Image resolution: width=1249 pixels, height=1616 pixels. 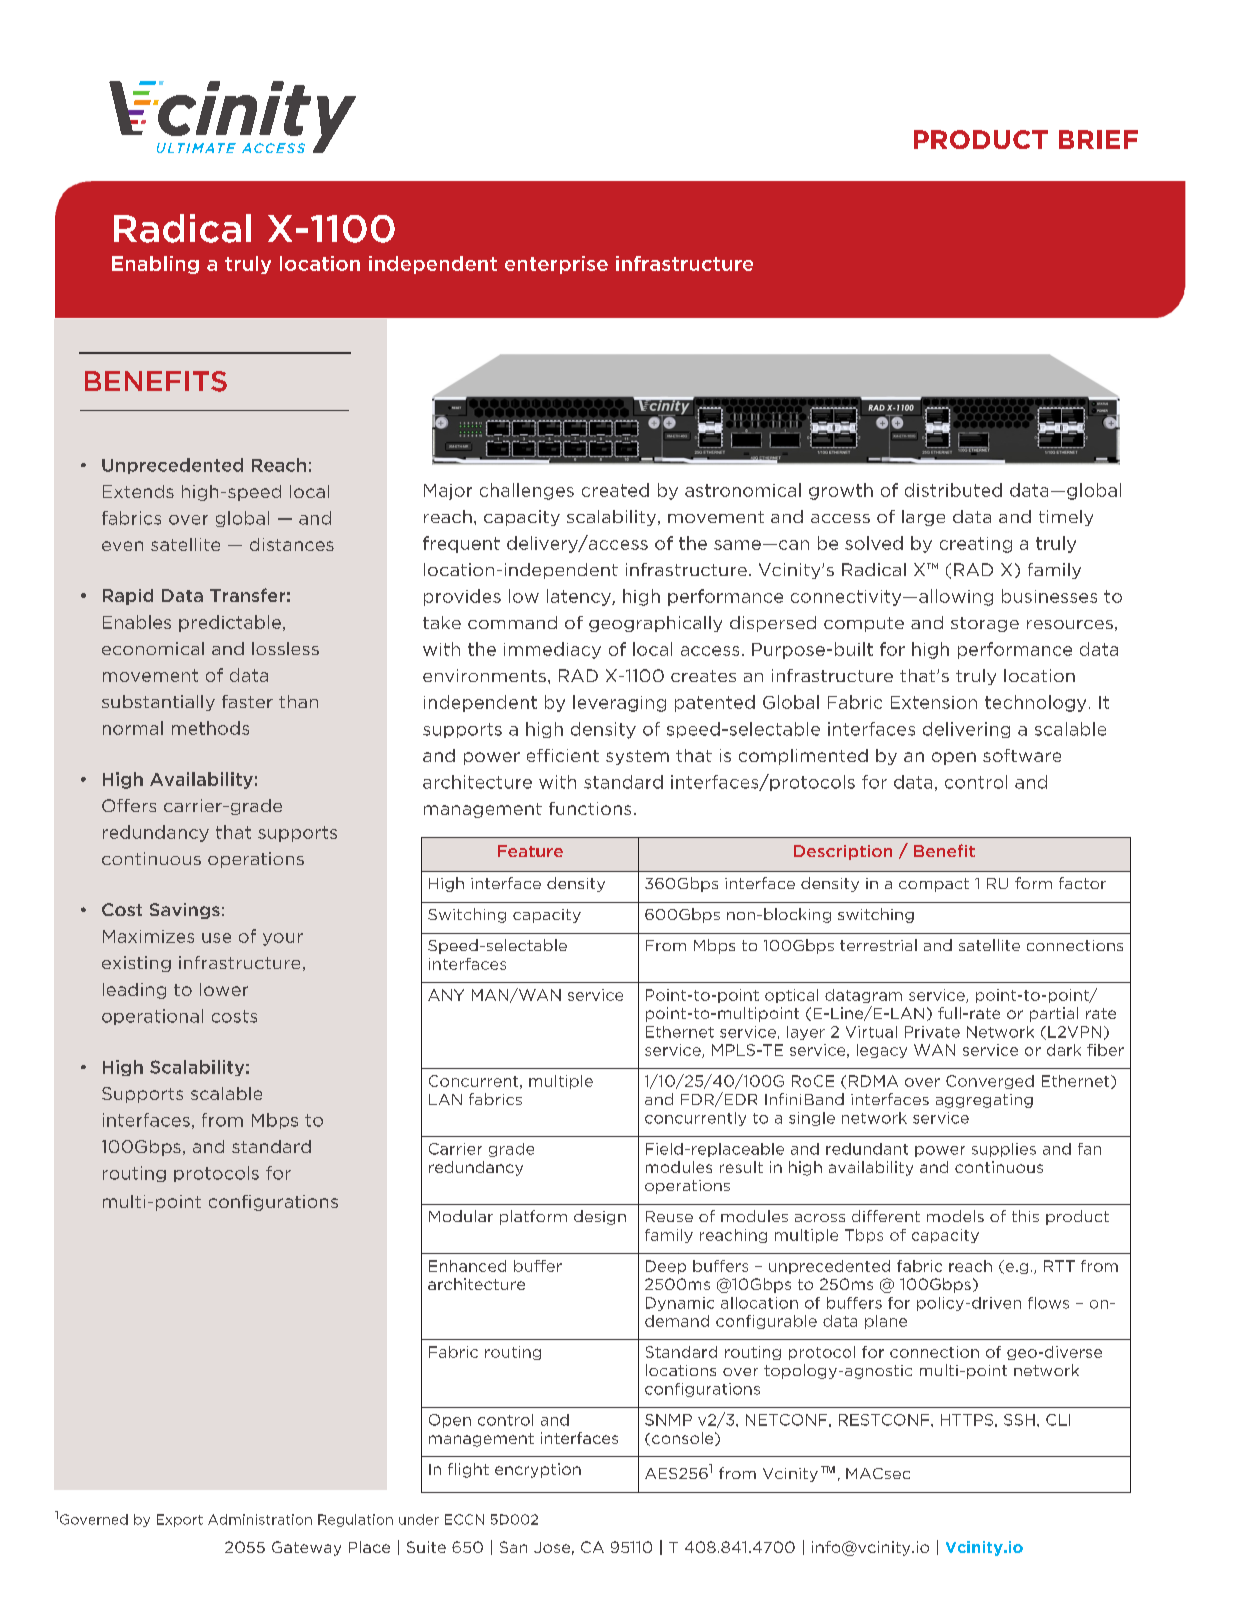 I want to click on BRIEF, so click(x=1098, y=139).
